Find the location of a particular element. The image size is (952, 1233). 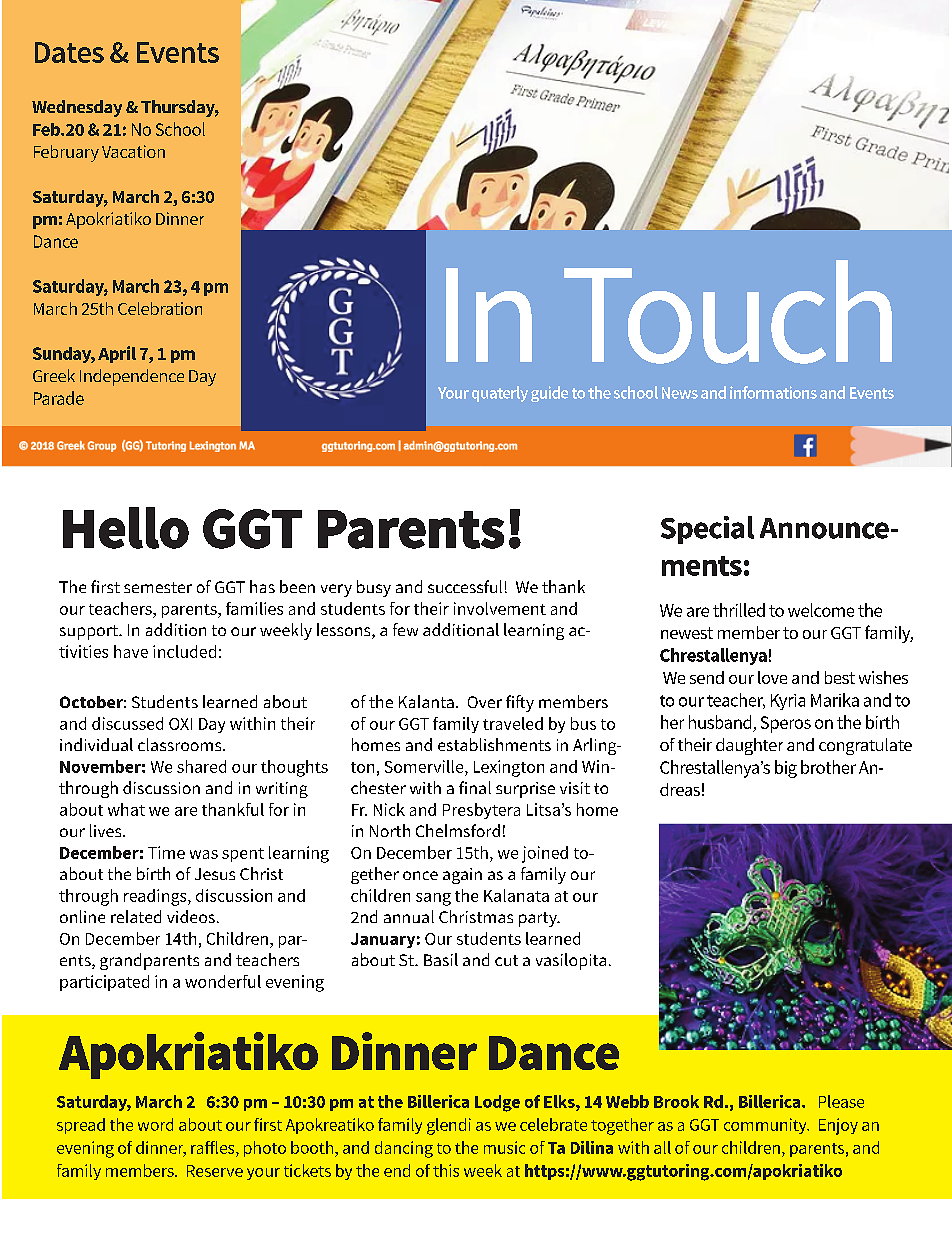

Basil is located at coordinates (441, 959).
